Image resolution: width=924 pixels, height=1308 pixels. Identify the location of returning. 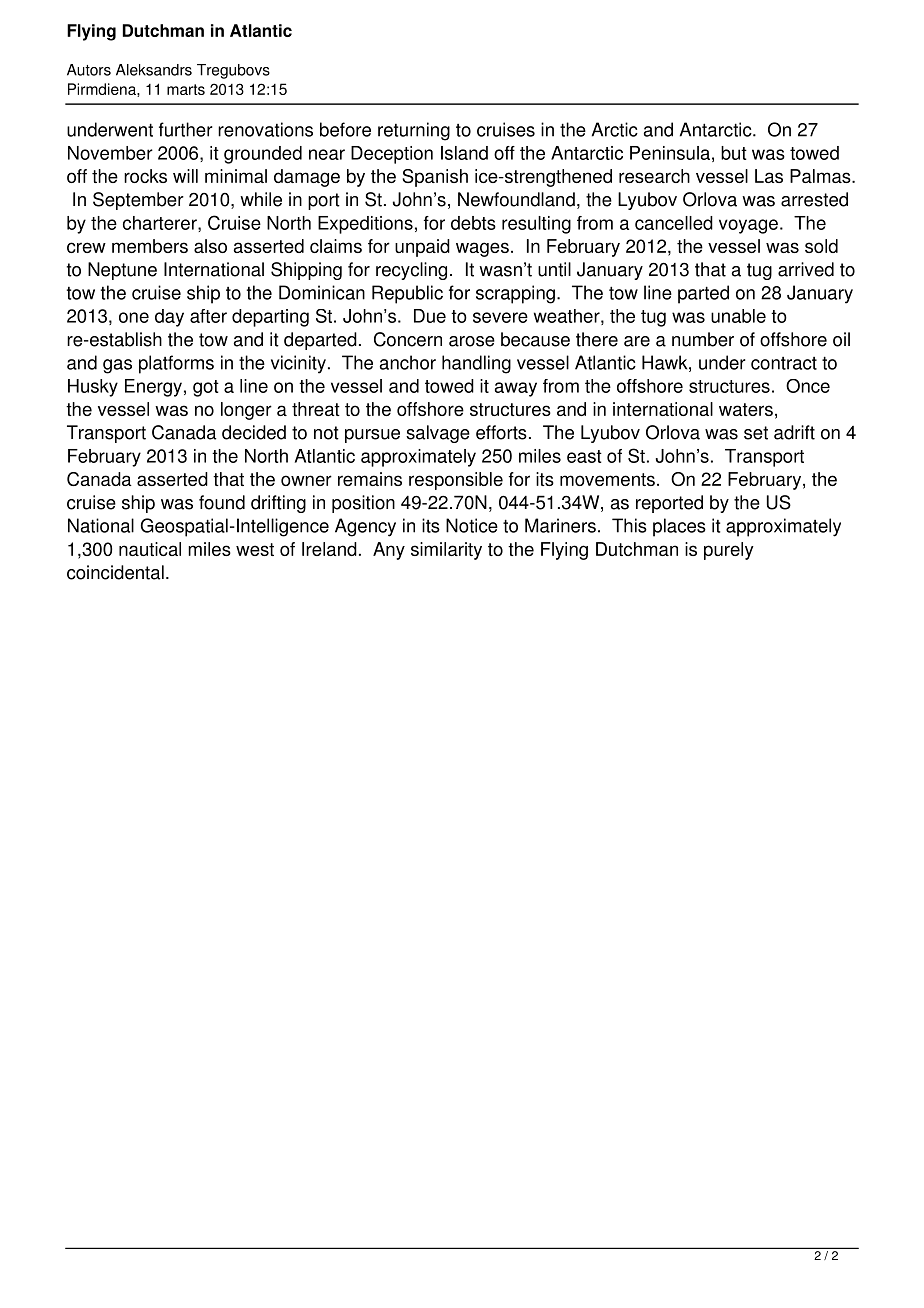
(414, 131).
